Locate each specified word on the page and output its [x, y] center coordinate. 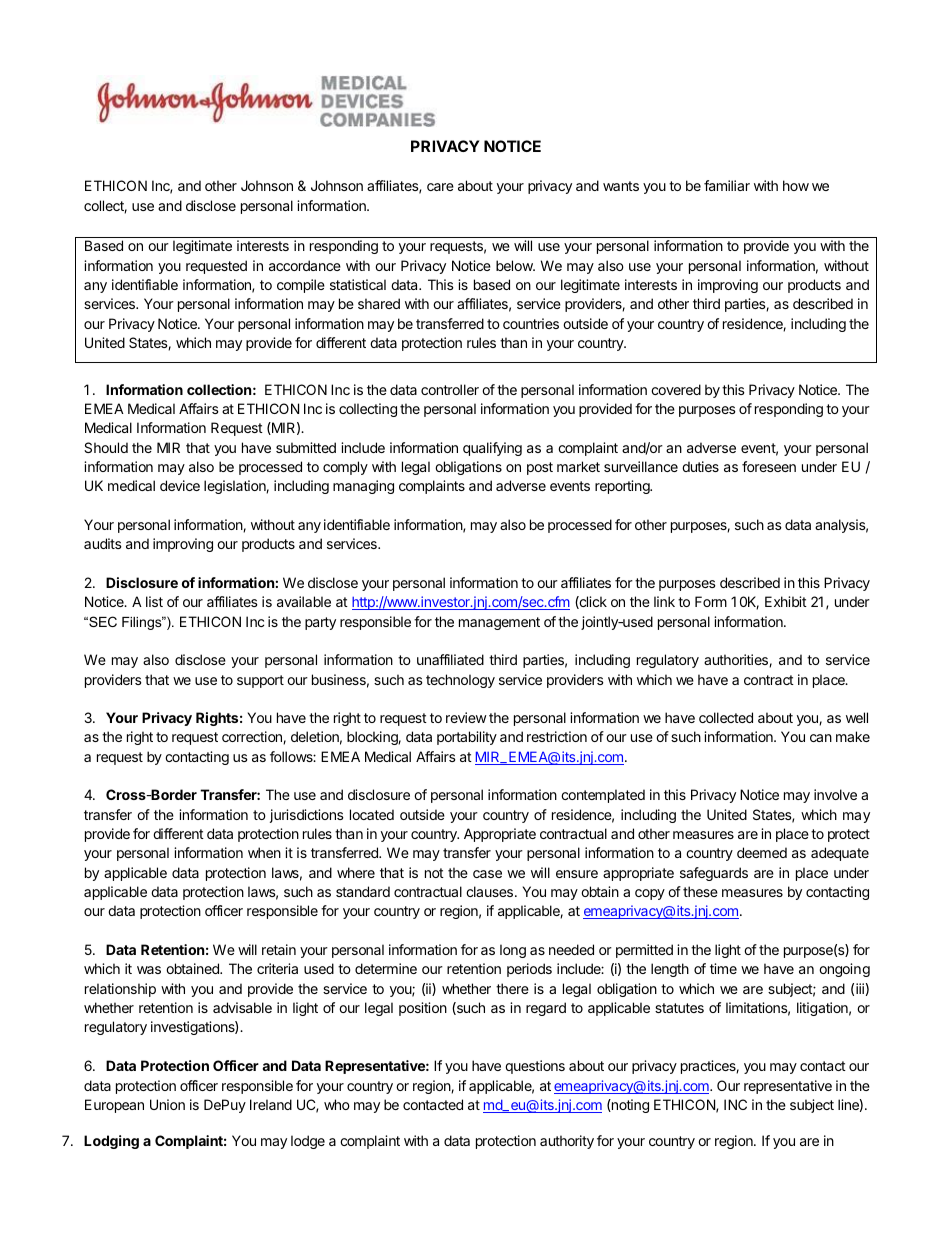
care [440, 187]
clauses [489, 891]
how [796, 185]
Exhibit [786, 601]
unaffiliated [450, 659]
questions [535, 1067]
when [264, 852]
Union [167, 1104]
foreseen [769, 466]
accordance [305, 265]
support [260, 681]
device [180, 485]
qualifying [492, 449]
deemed [762, 852]
